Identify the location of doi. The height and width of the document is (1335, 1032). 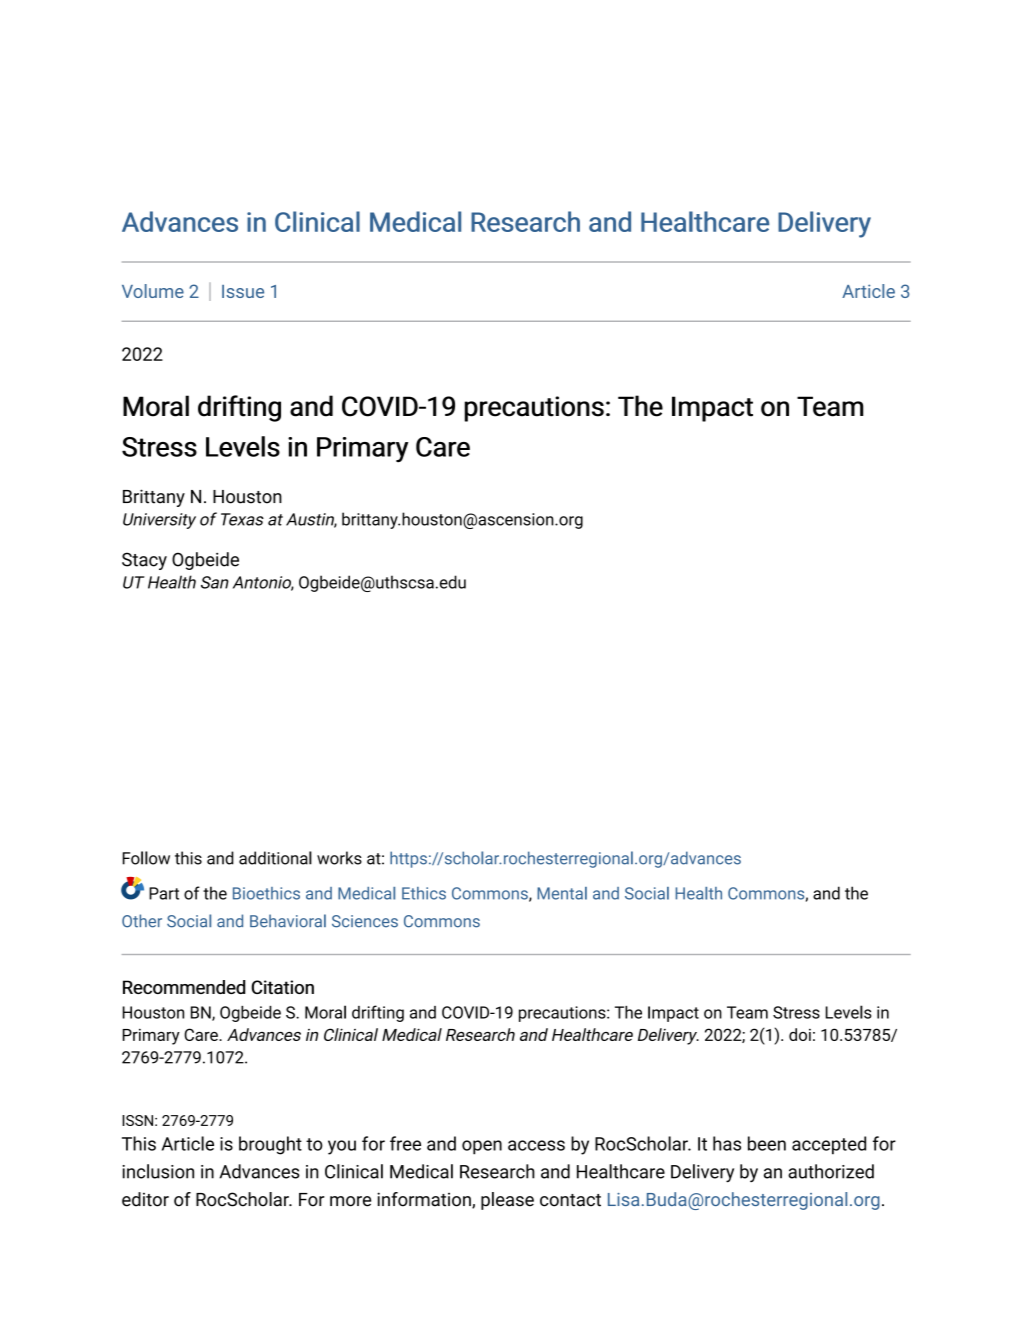
(800, 1034).
